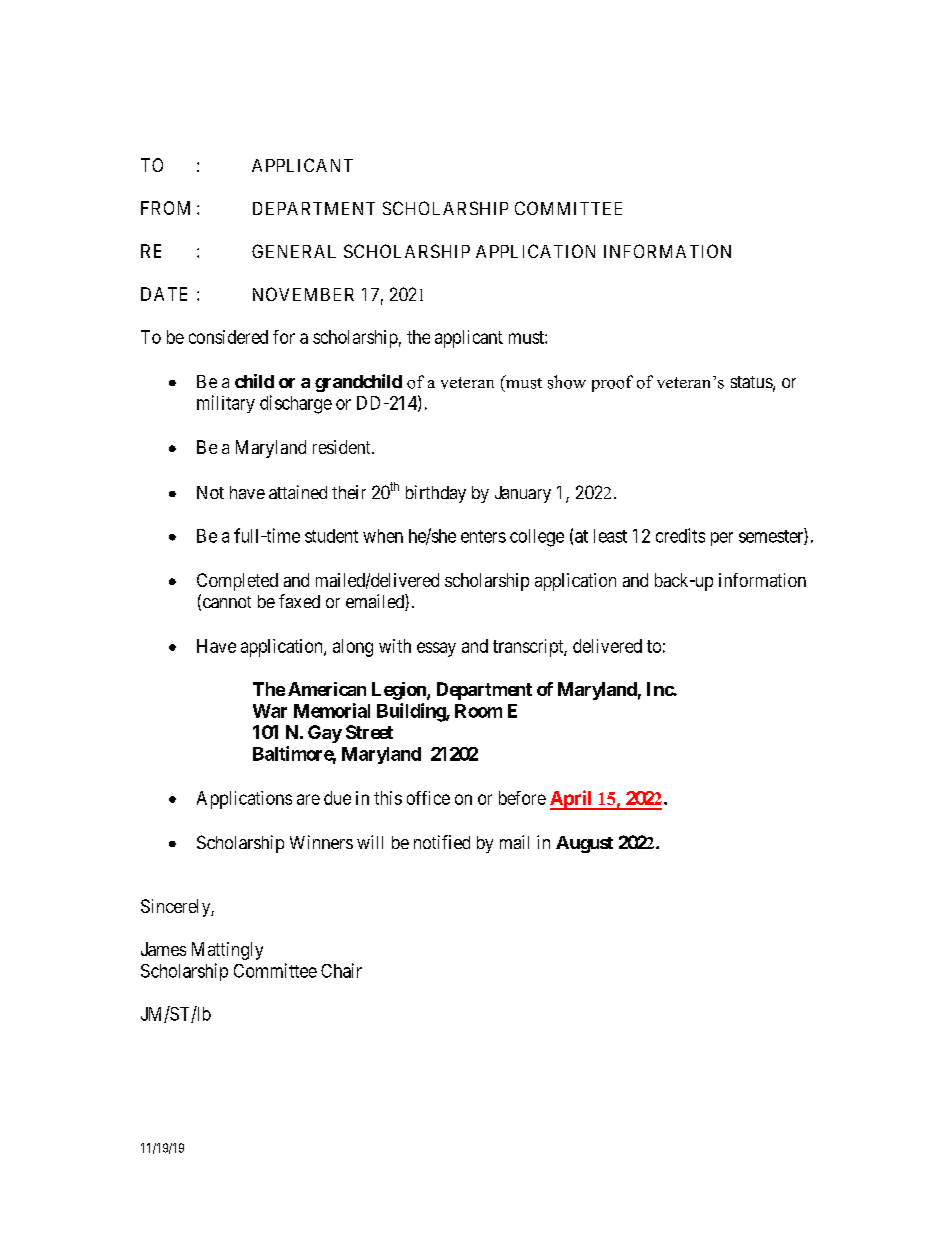 The image size is (952, 1233). Describe the element at coordinates (303, 294) in the screenshot. I see `NOVEMBER` at that location.
